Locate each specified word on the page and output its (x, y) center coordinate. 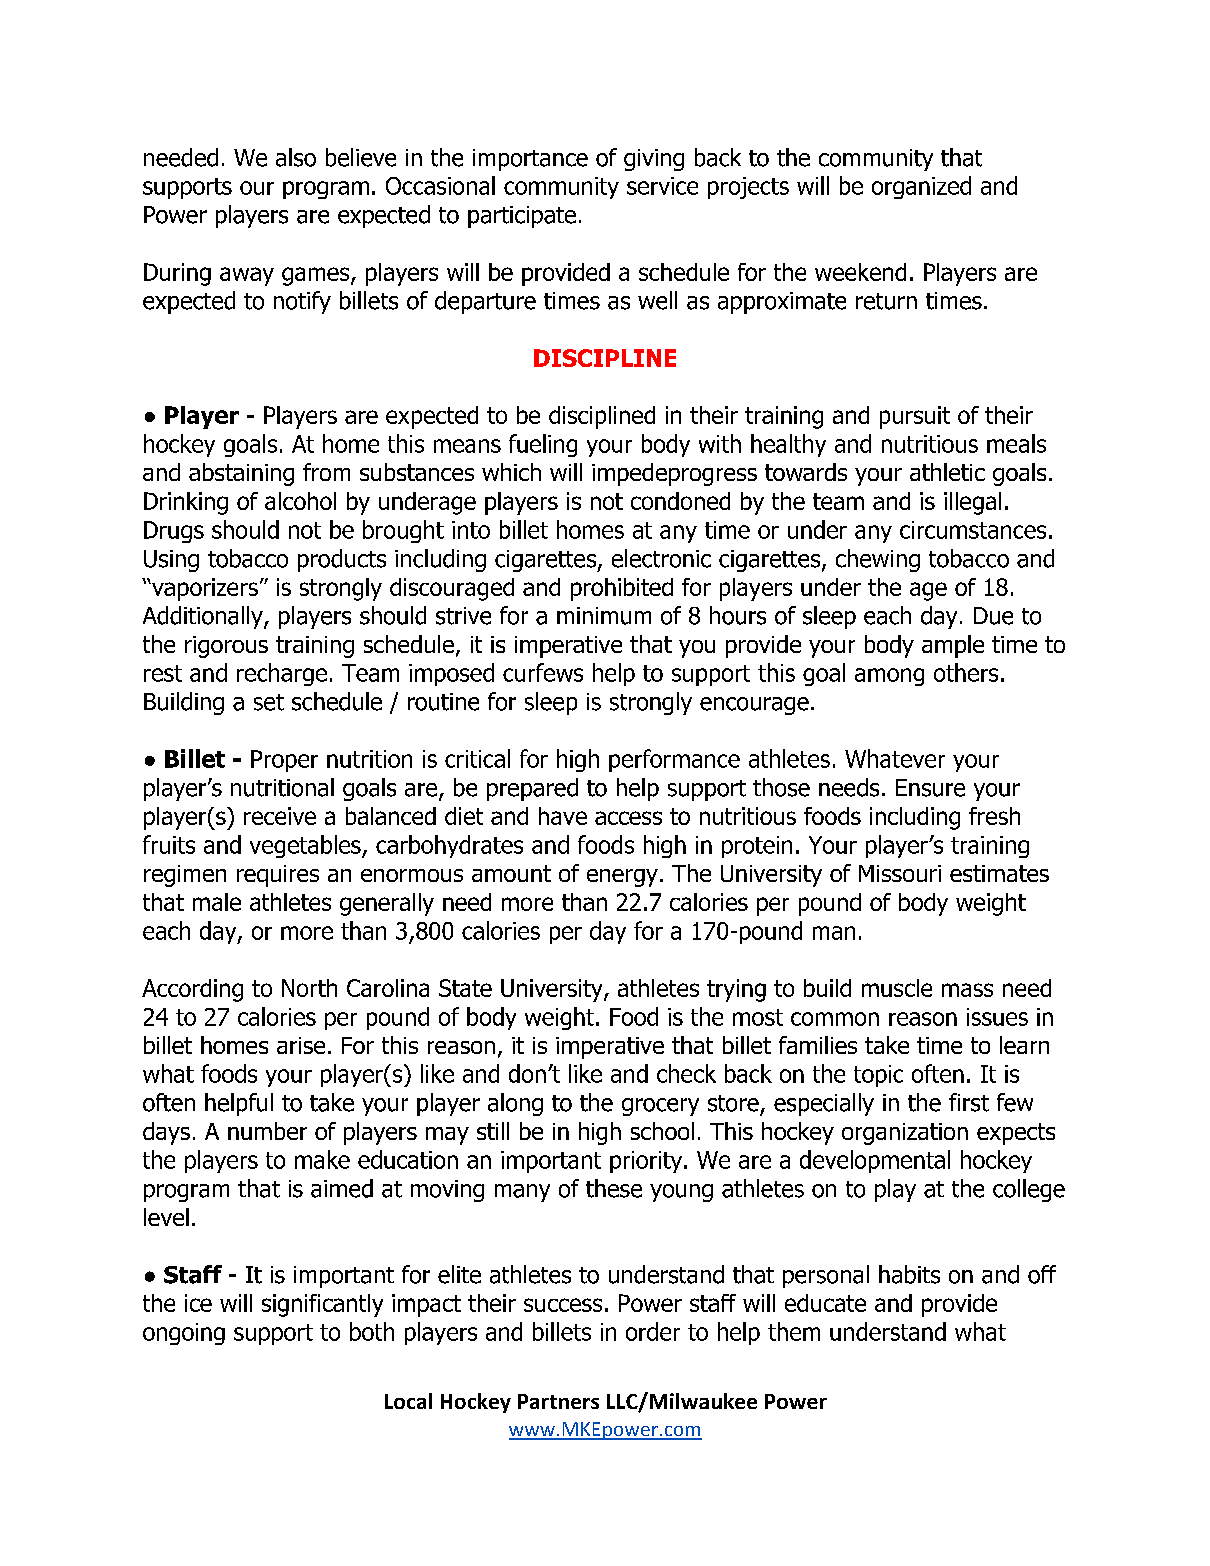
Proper (284, 761)
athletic (947, 472)
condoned (680, 501)
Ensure (930, 788)
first (969, 1102)
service (662, 186)
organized (921, 187)
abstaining (241, 474)
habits (909, 1274)
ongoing (184, 1334)
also (296, 157)
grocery (660, 1107)
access (628, 818)
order (653, 1331)
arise (301, 1045)
